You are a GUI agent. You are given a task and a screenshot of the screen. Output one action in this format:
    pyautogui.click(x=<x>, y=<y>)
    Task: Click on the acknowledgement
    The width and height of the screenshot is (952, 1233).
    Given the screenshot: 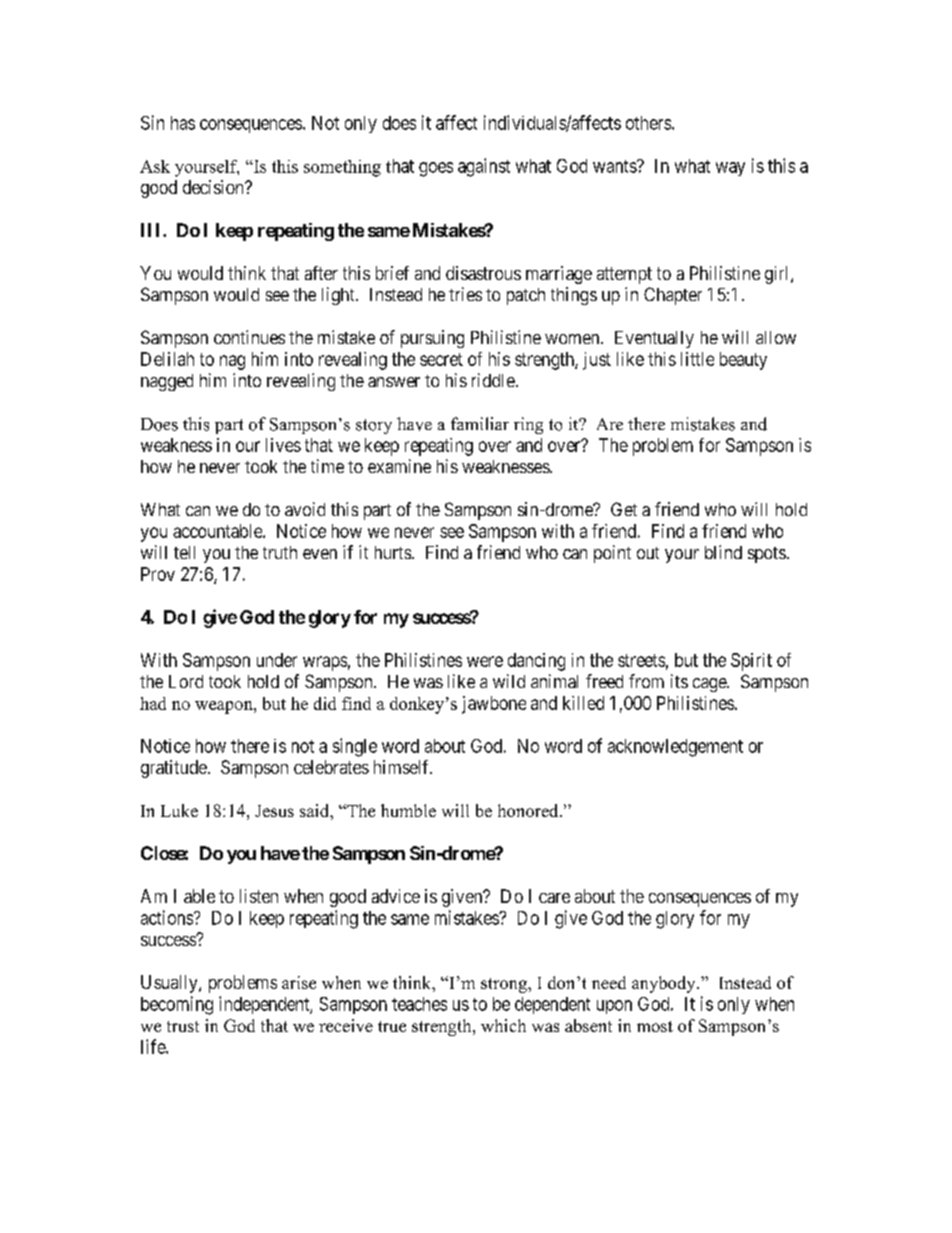 What is the action you would take?
    pyautogui.click(x=675, y=748)
